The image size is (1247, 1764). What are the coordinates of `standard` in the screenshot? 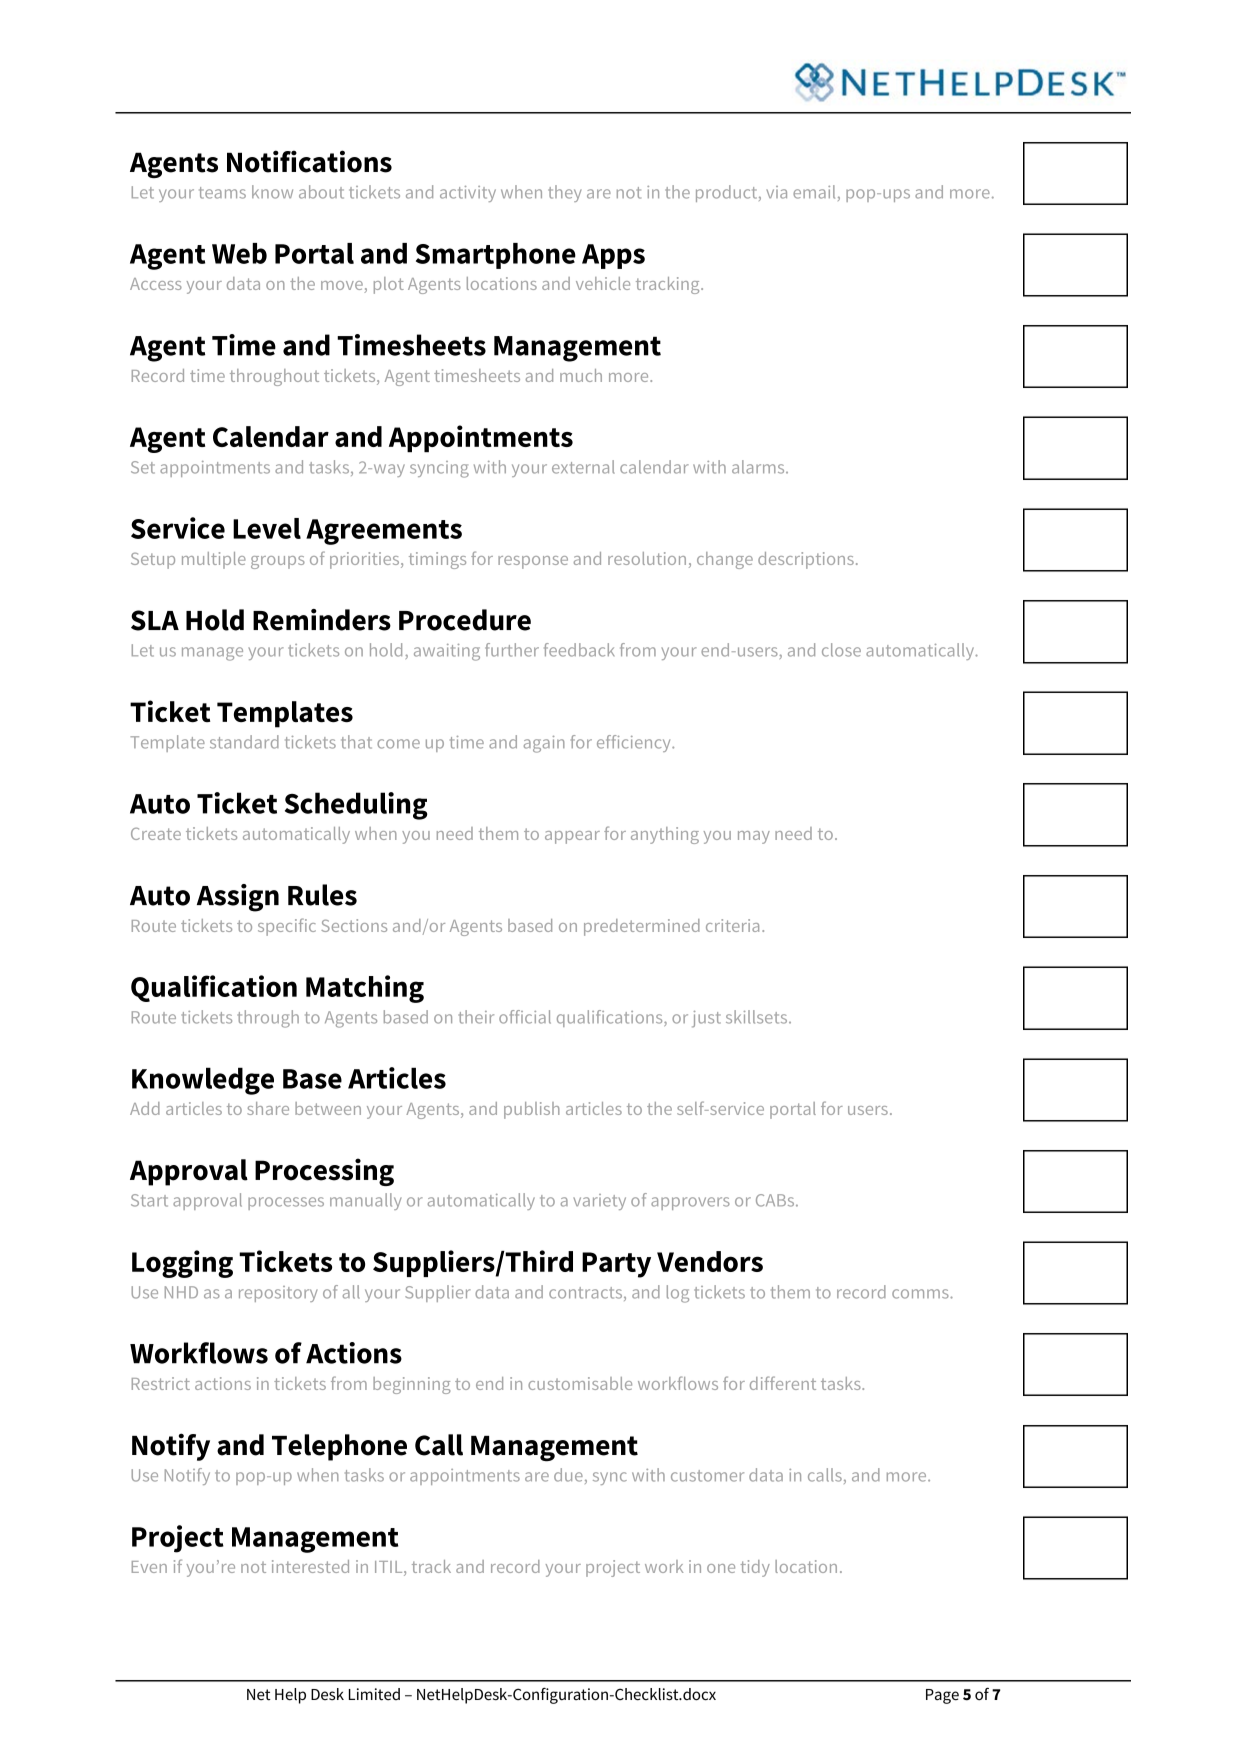 It's located at (244, 742).
